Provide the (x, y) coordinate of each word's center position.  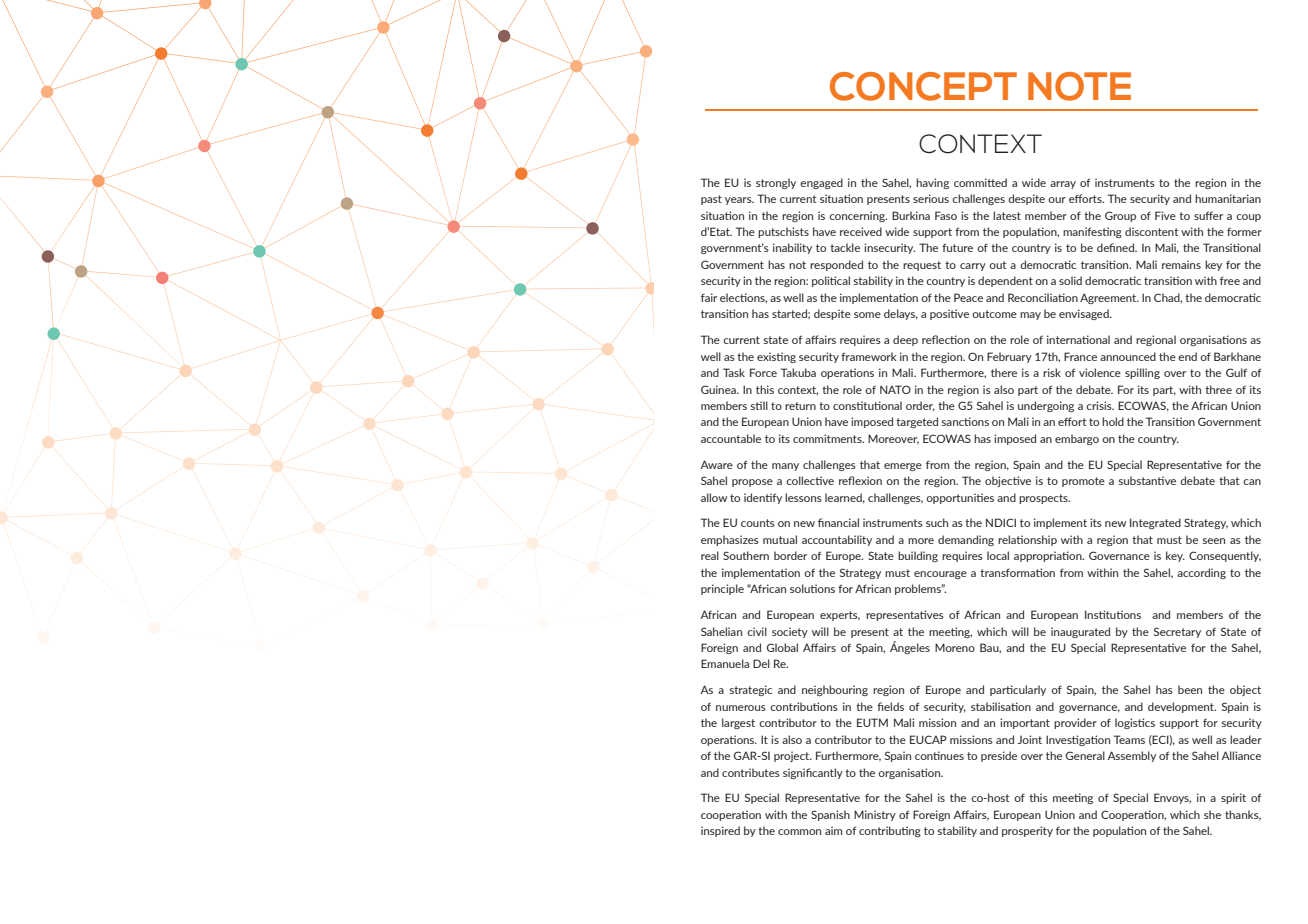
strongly (776, 183)
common (799, 832)
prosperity (1027, 831)
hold (1113, 421)
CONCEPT (923, 86)
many (785, 467)
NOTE (1079, 86)
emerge (903, 467)
